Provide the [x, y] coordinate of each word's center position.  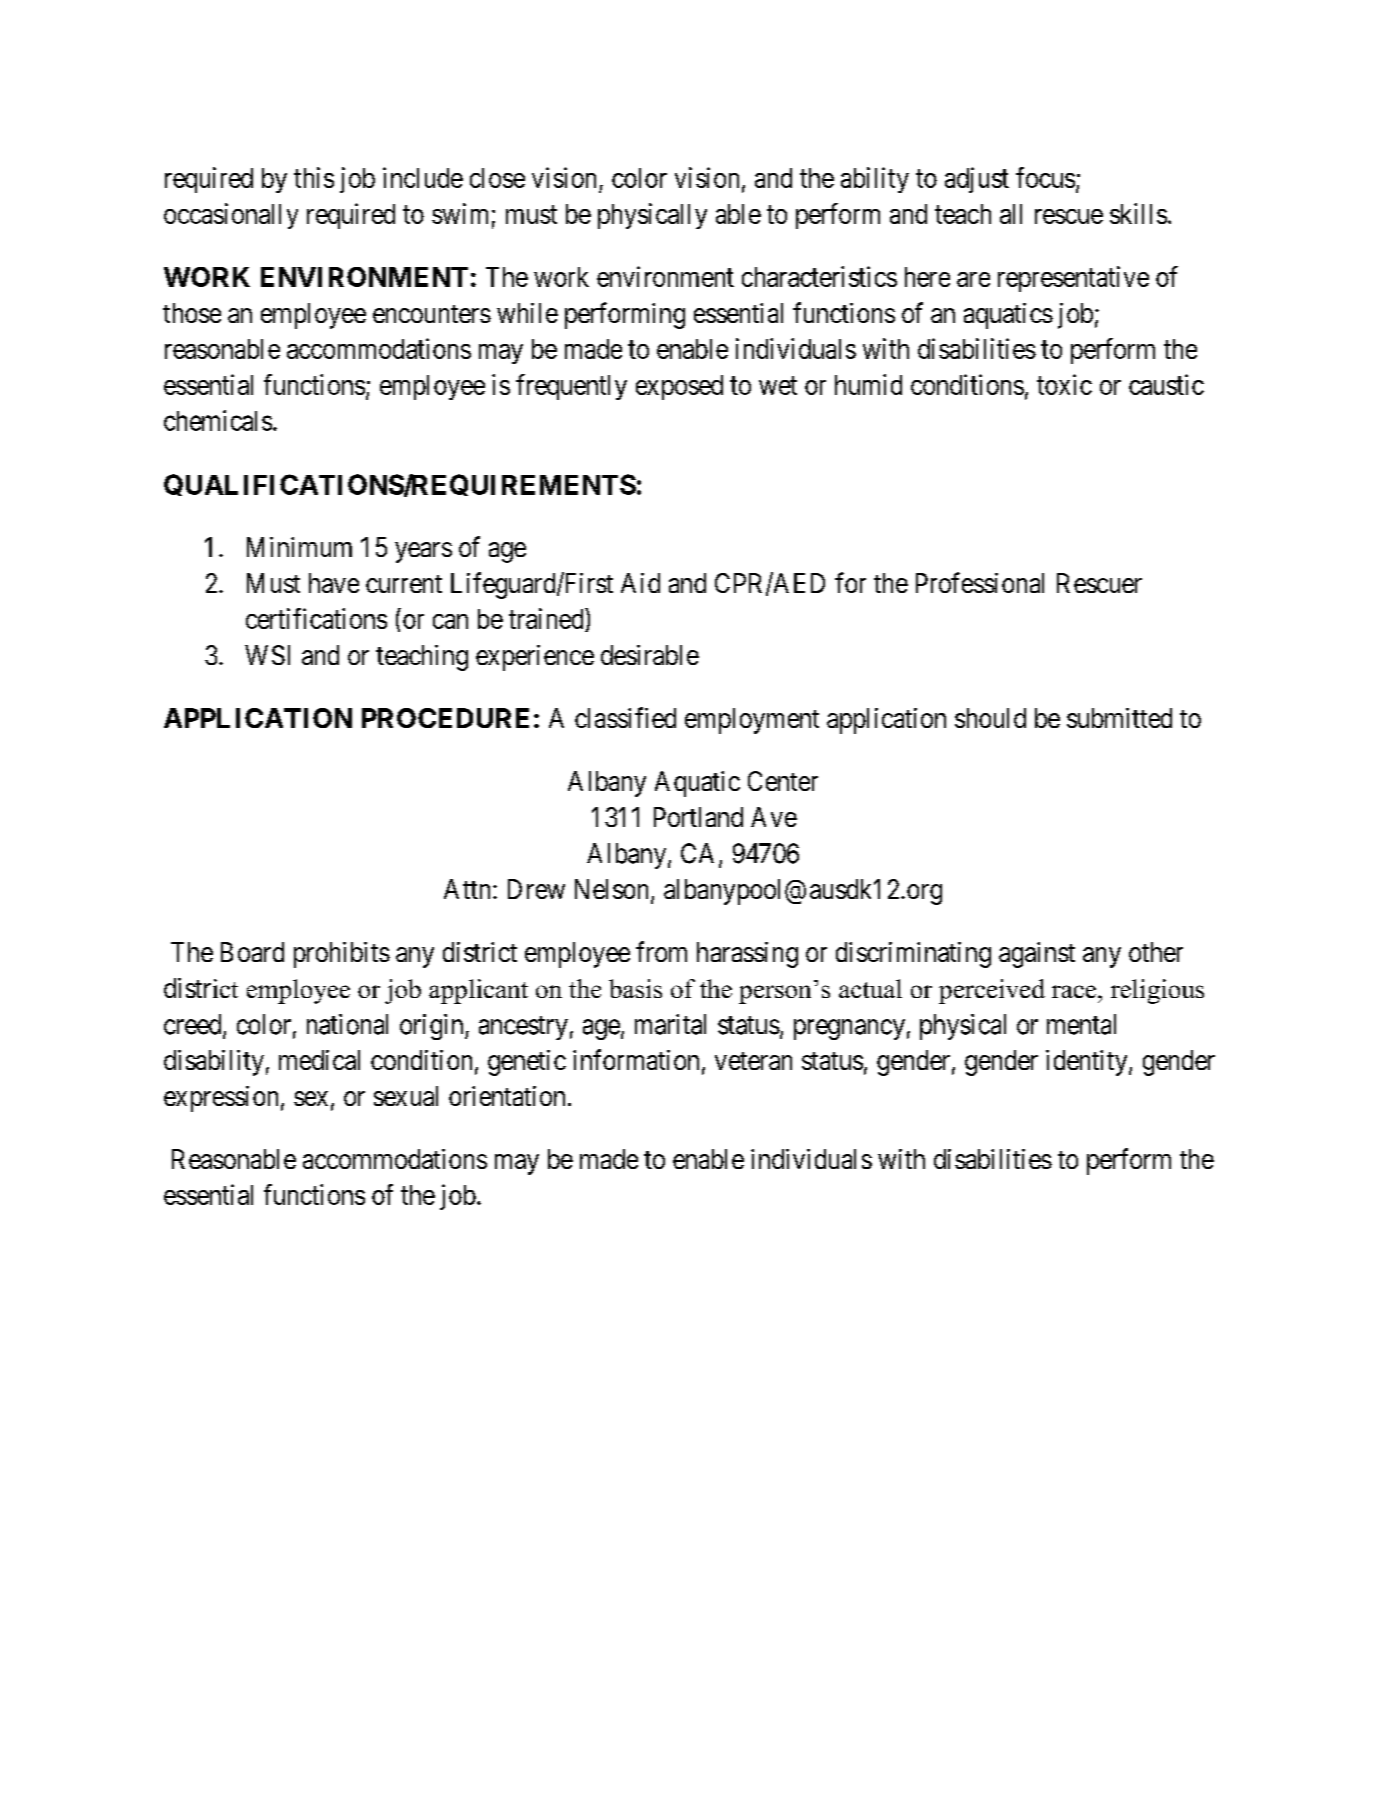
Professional [980, 582]
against [1037, 955]
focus [1045, 177]
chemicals [218, 420]
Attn [467, 889]
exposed [679, 387]
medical [319, 1060]
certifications [316, 618]
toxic [1064, 384]
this [314, 177]
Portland [698, 817]
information [636, 1059]
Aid [640, 583]
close [497, 178]
